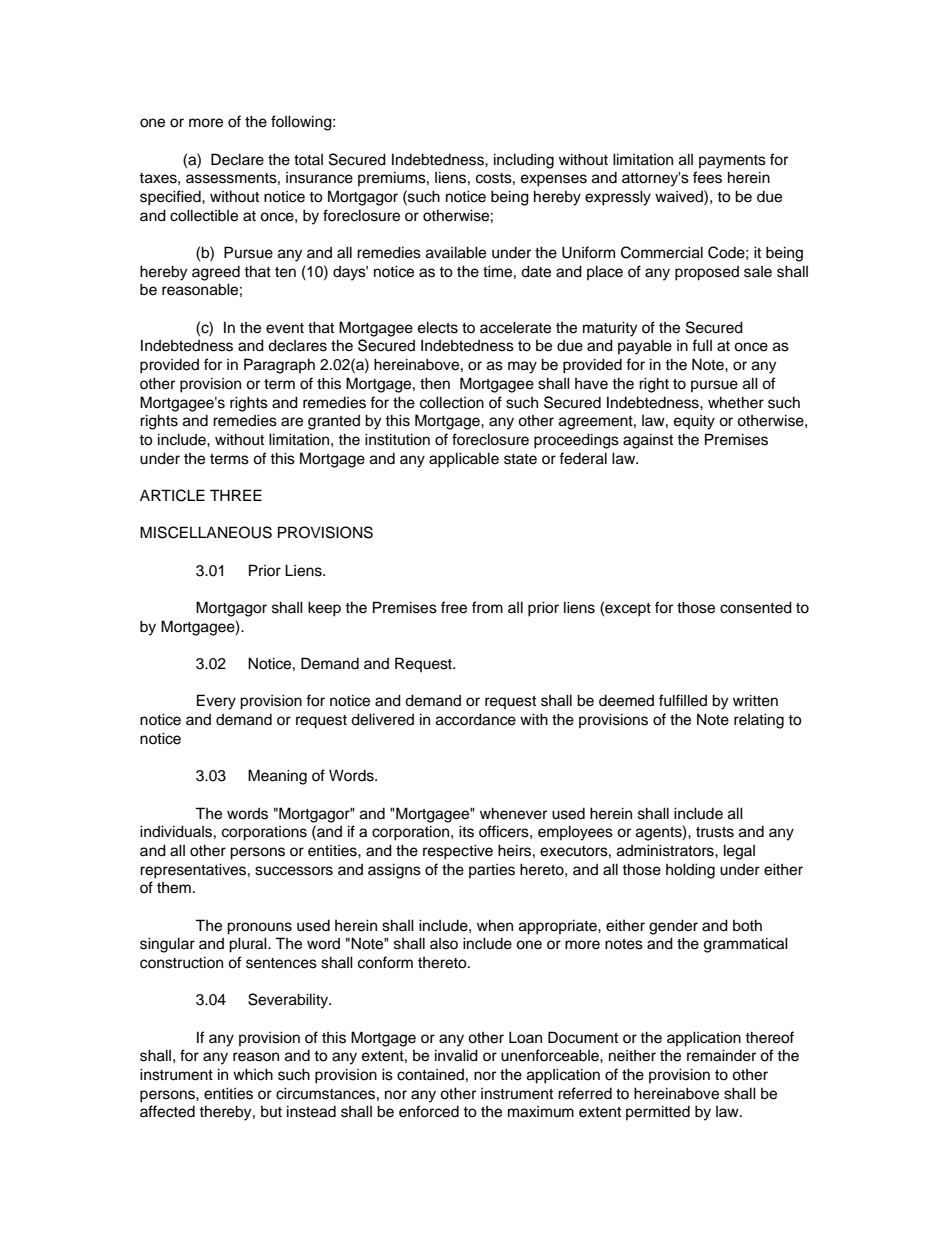 This screenshot has height=1233, width=952. Describe the element at coordinates (466, 831) in the screenshot. I see `its` at that location.
